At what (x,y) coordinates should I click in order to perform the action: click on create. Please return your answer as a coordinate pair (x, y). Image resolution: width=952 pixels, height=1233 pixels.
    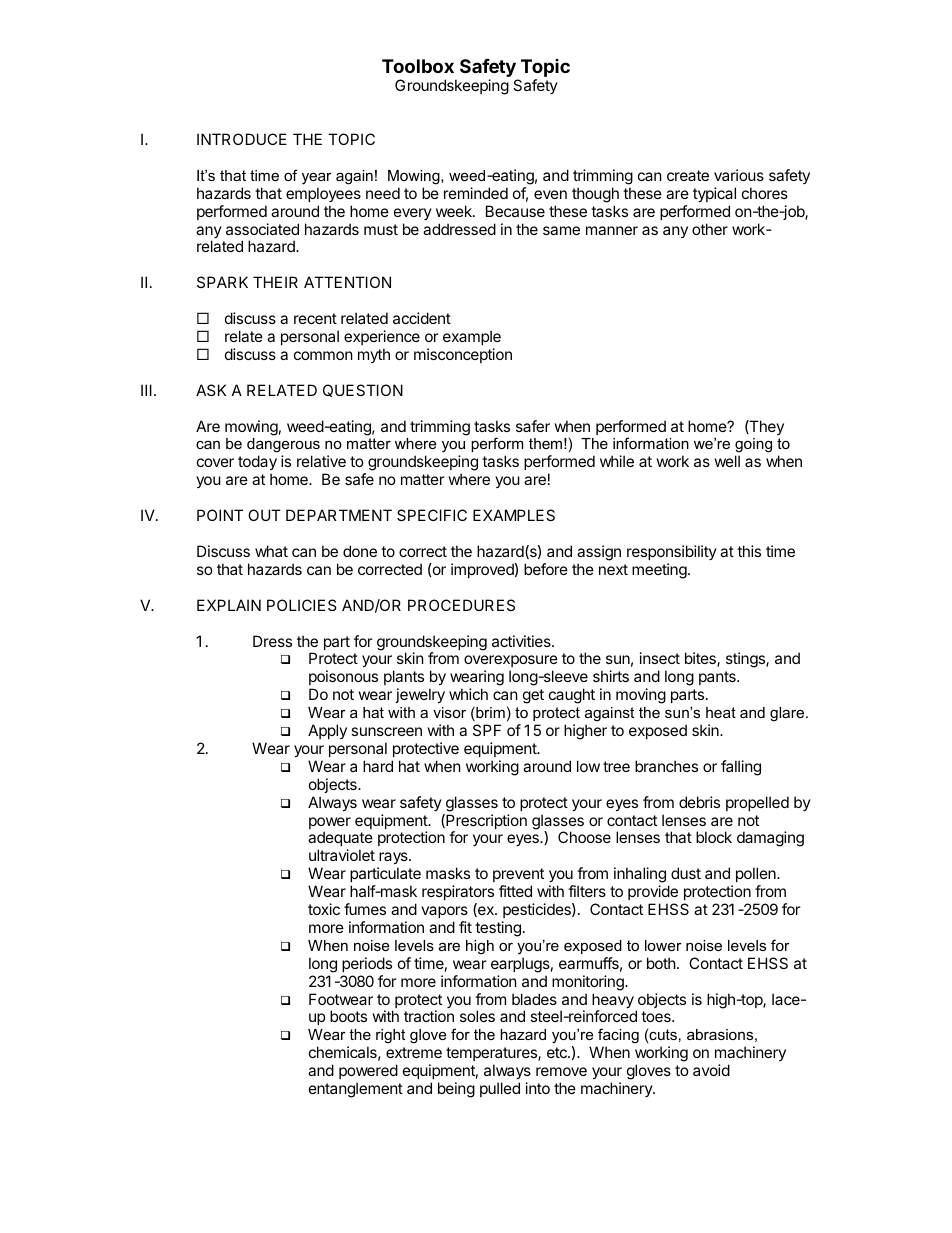
    Looking at the image, I should click on (688, 175).
